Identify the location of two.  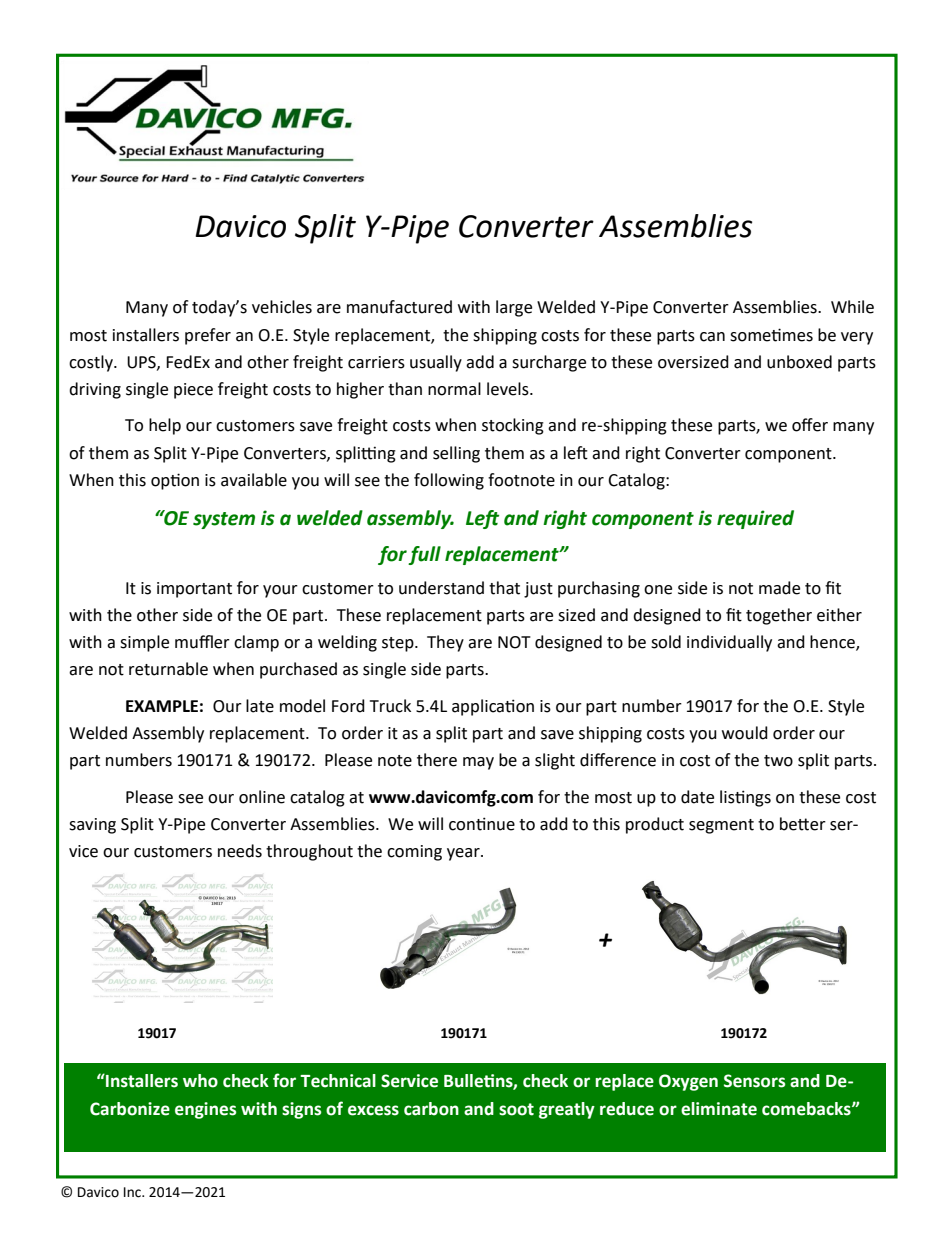
(778, 761).
